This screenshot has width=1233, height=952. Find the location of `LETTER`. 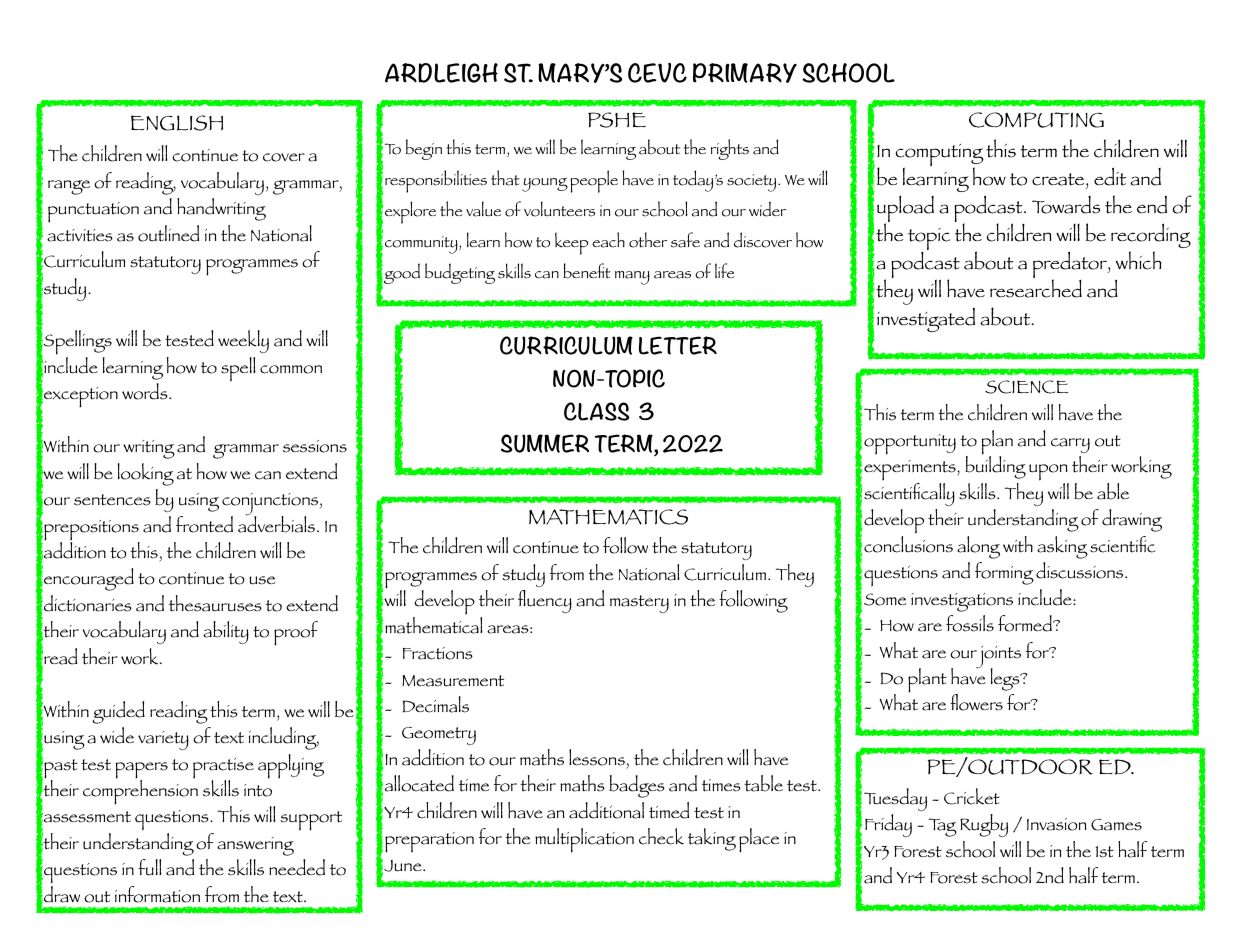

LETTER is located at coordinates (678, 345).
